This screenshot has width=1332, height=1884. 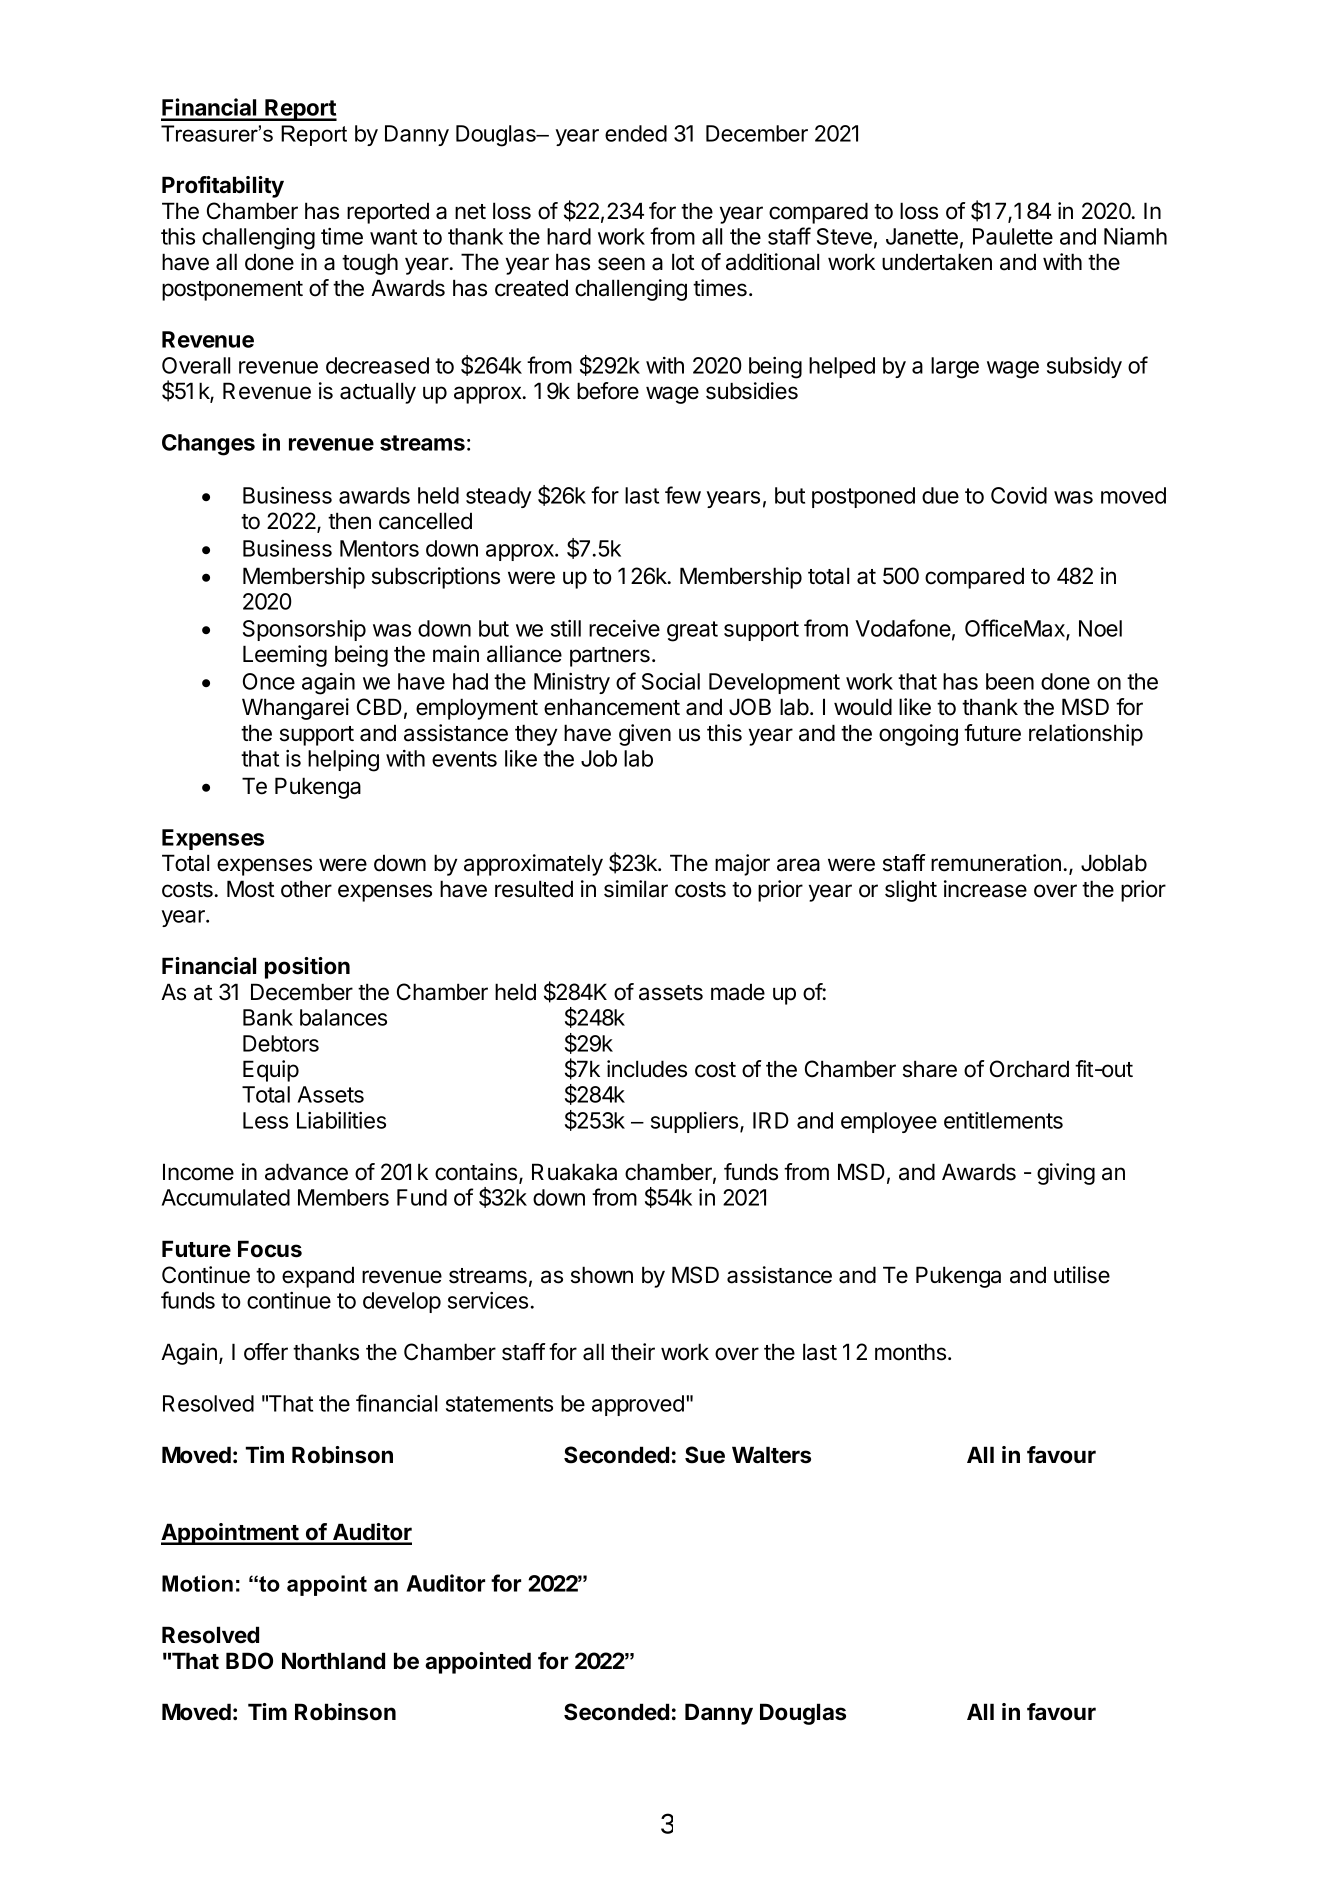 What do you see at coordinates (1082, 1275) in the screenshot?
I see `utilise` at bounding box center [1082, 1275].
